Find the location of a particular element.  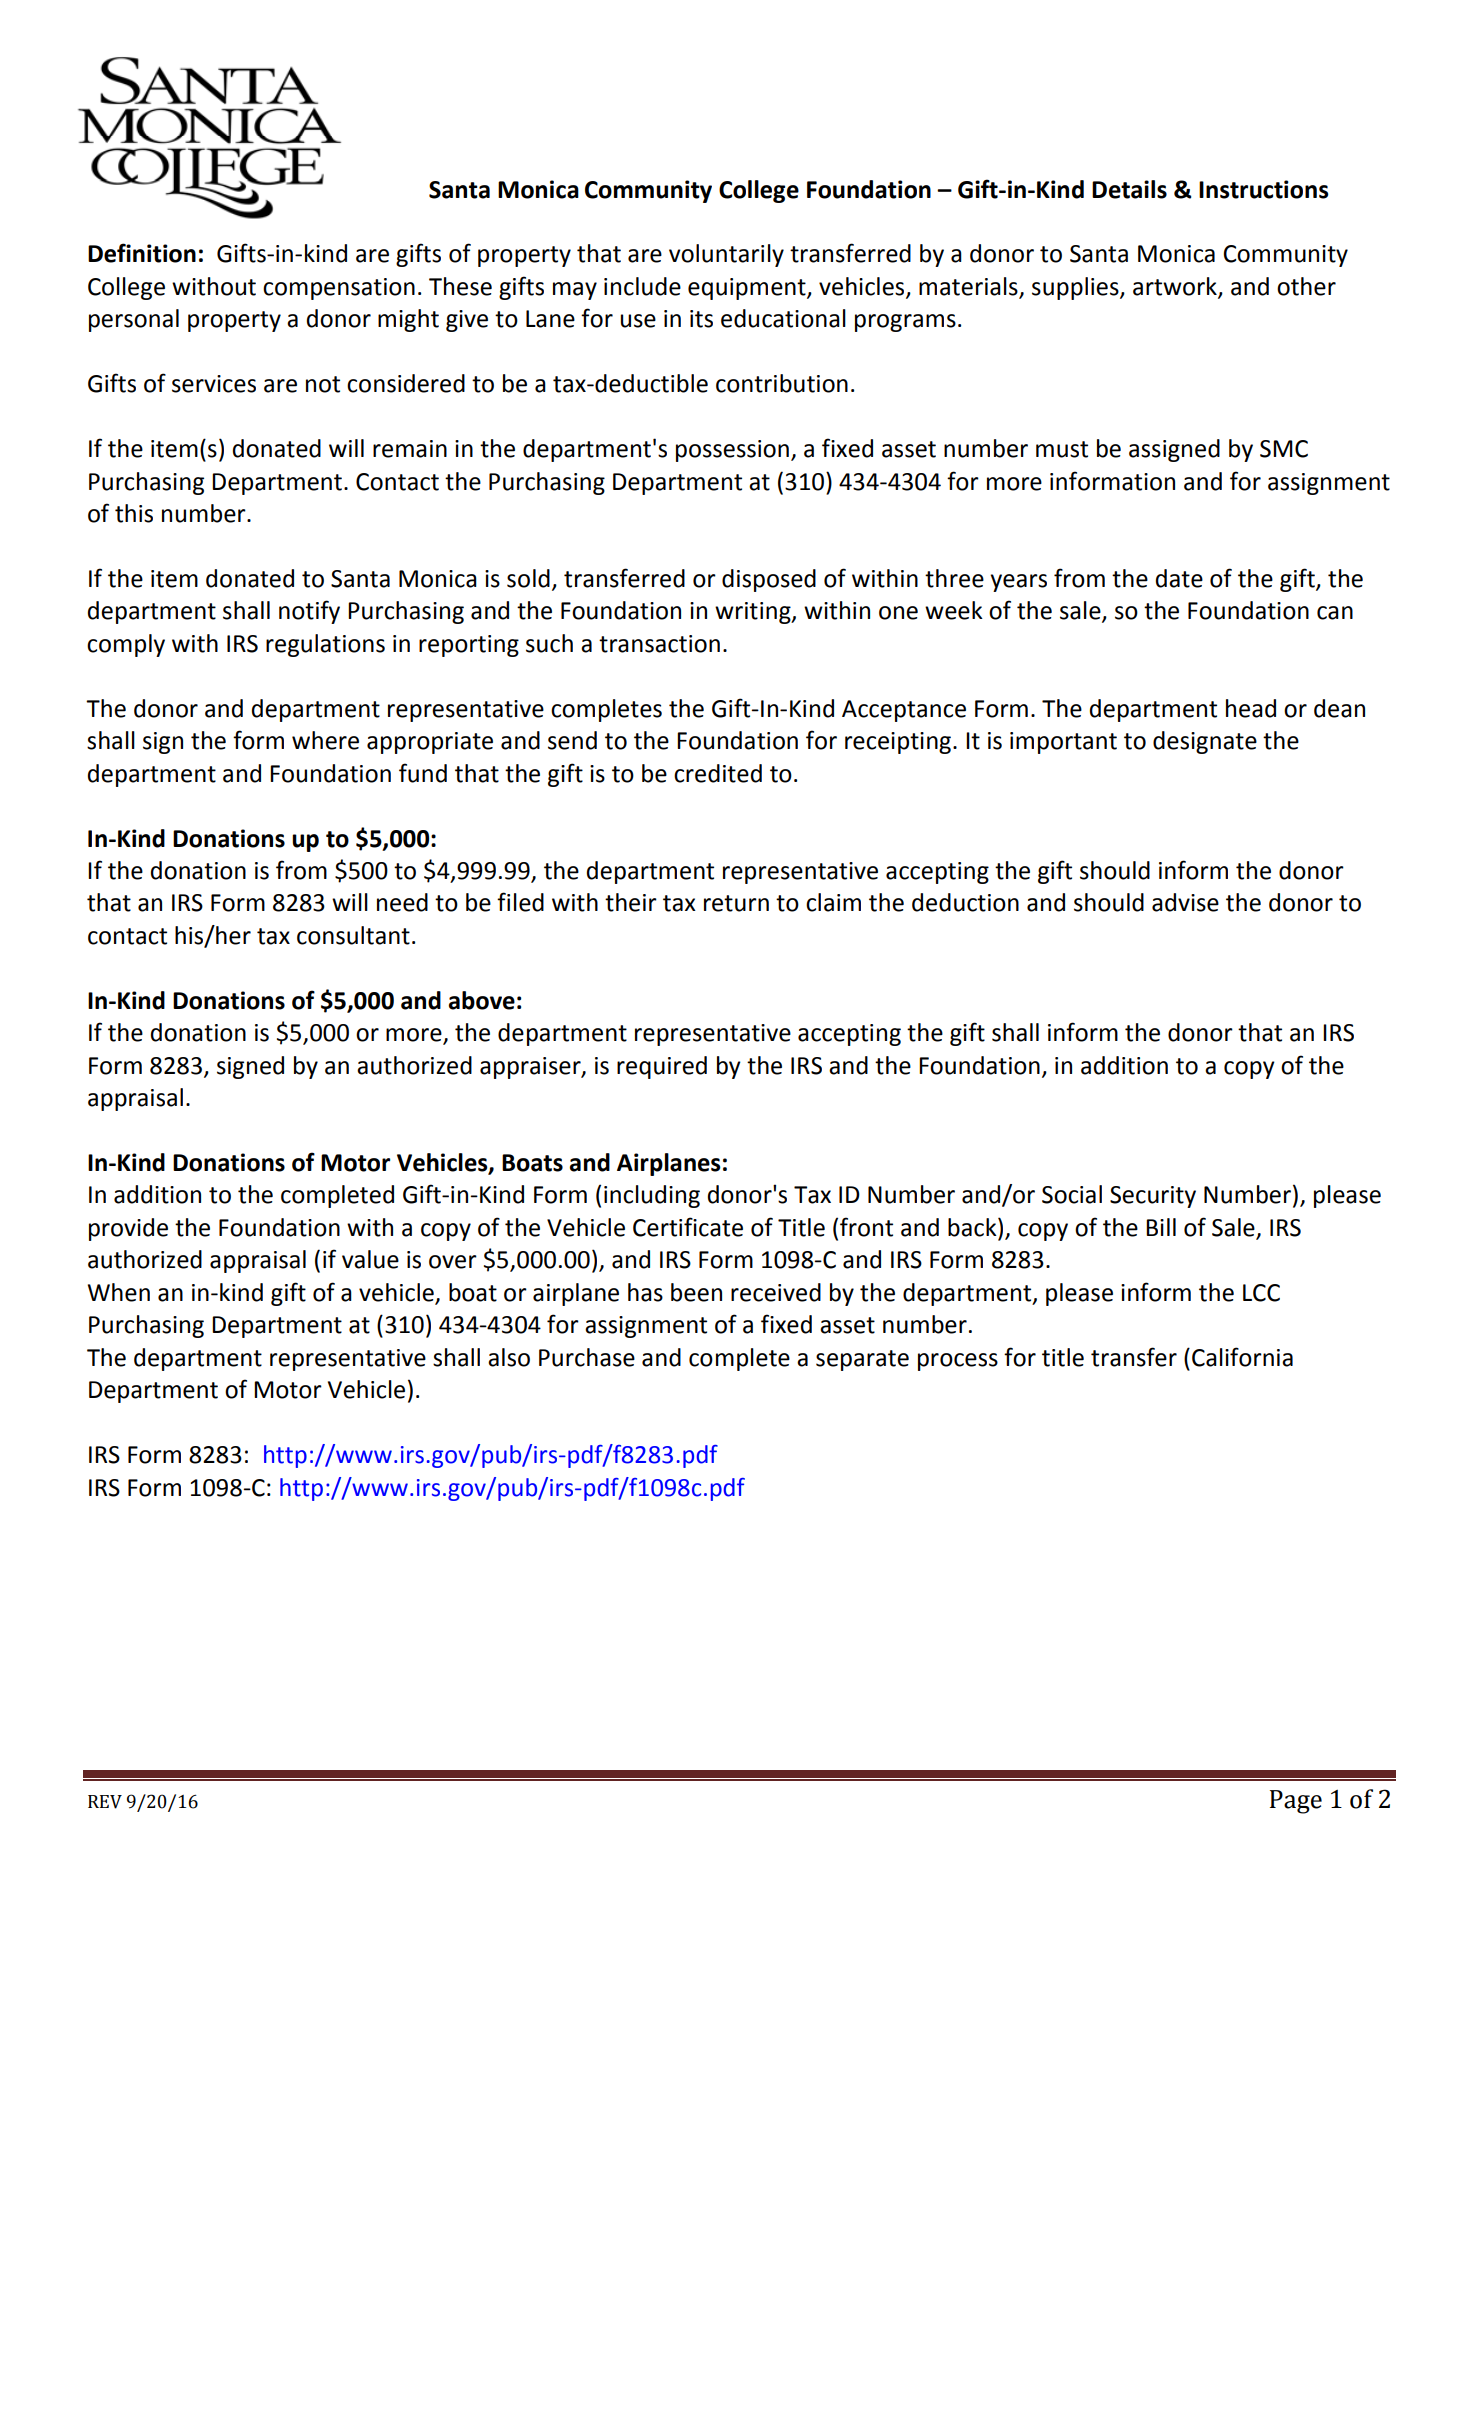

credited is located at coordinates (718, 773).
